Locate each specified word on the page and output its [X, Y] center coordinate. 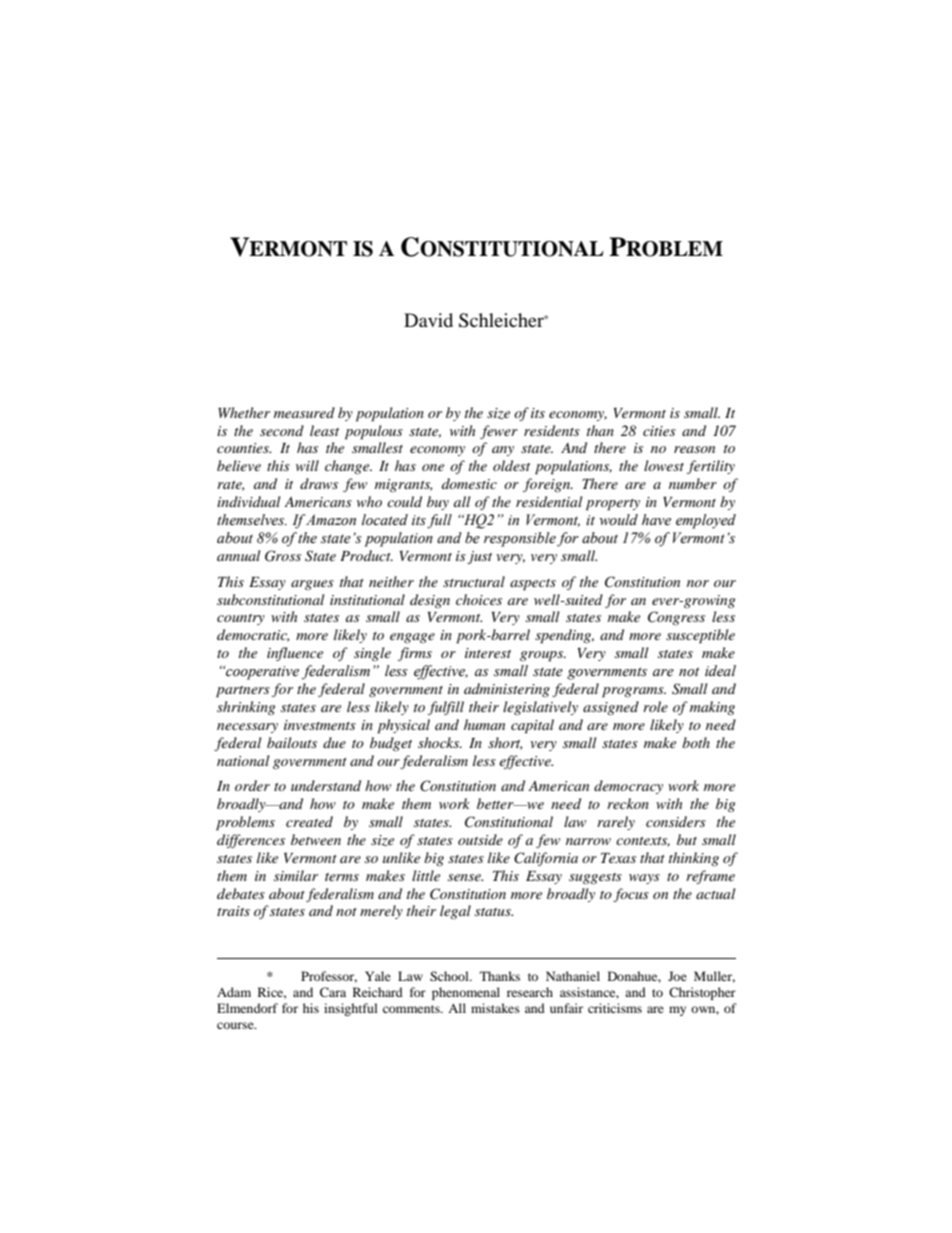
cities [659, 431]
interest [488, 653]
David [428, 320]
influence [295, 654]
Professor [329, 977]
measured [304, 412]
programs [634, 692]
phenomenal [466, 993]
